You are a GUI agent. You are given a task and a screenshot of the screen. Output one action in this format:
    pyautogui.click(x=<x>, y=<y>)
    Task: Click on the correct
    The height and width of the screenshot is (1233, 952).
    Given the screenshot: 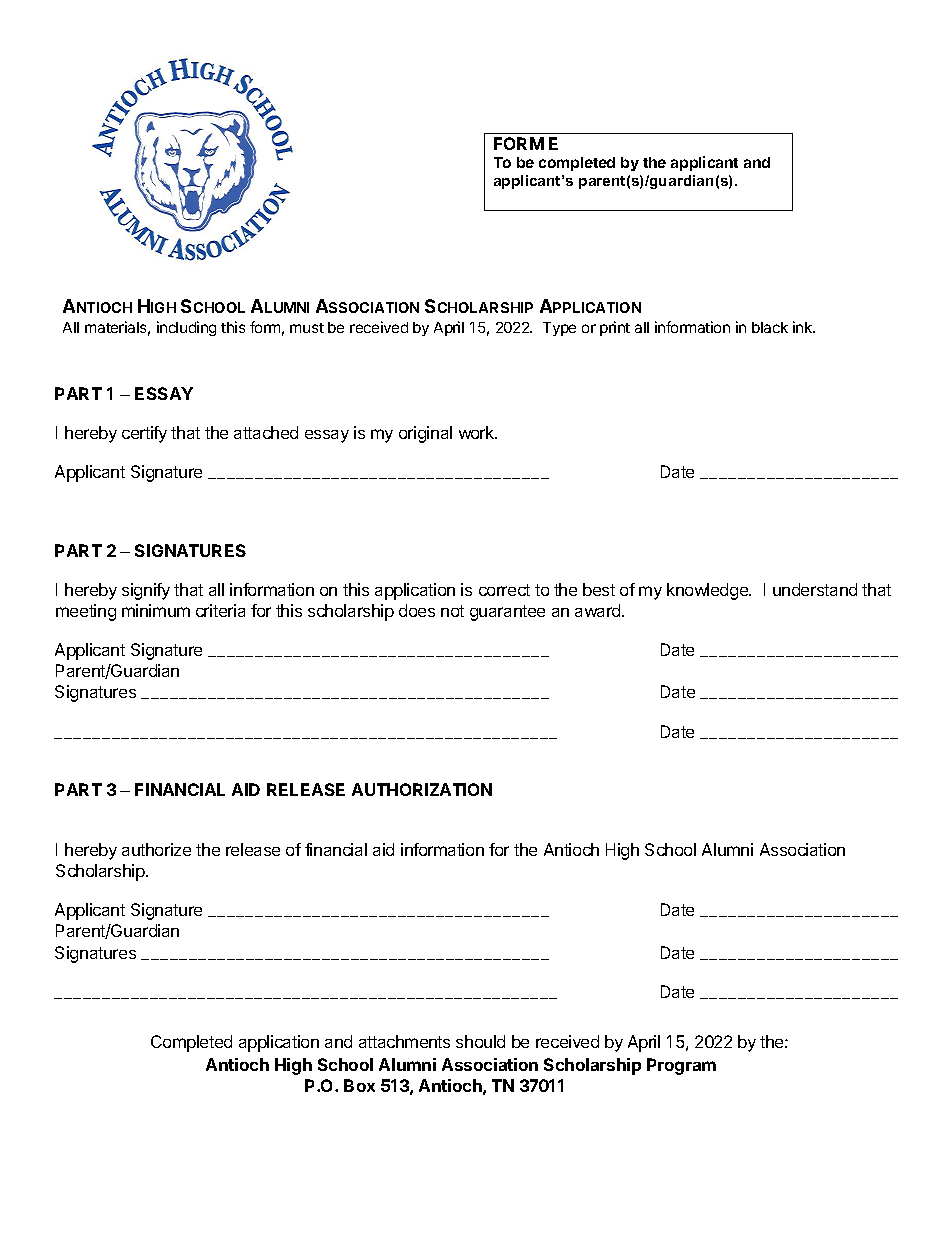 What is the action you would take?
    pyautogui.click(x=504, y=590)
